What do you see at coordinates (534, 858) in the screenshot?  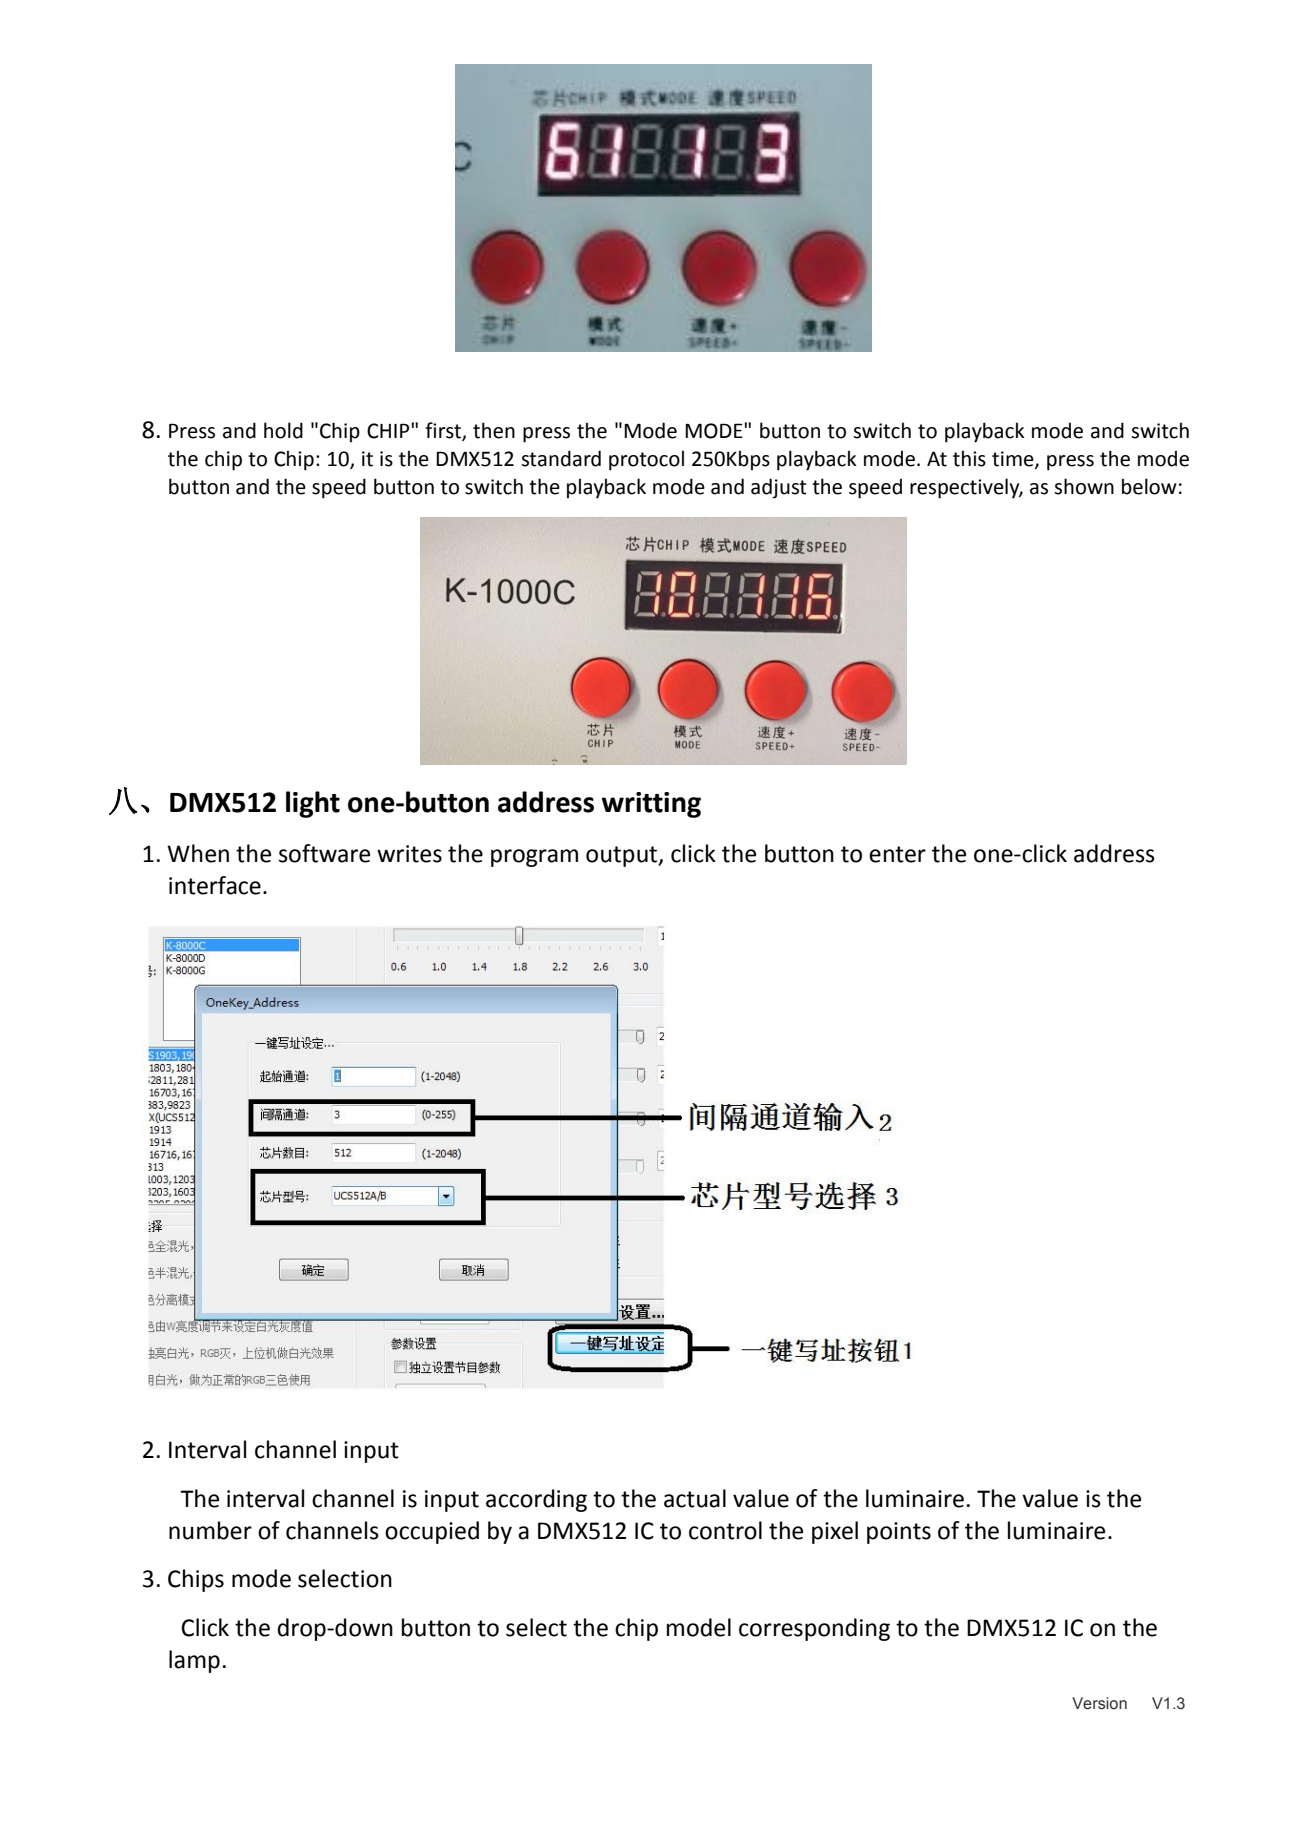 I see `program` at bounding box center [534, 858].
